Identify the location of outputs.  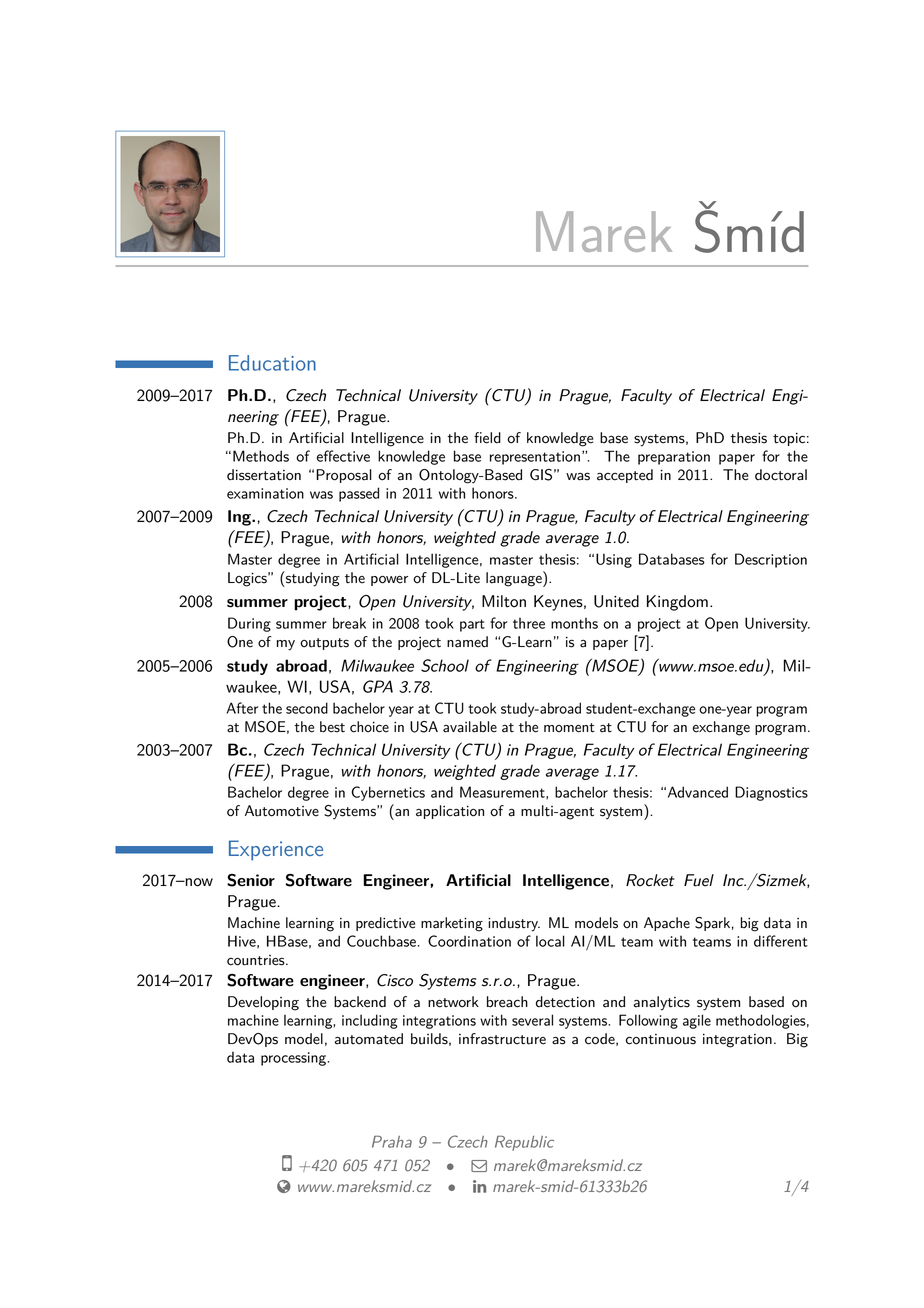
(324, 644).
